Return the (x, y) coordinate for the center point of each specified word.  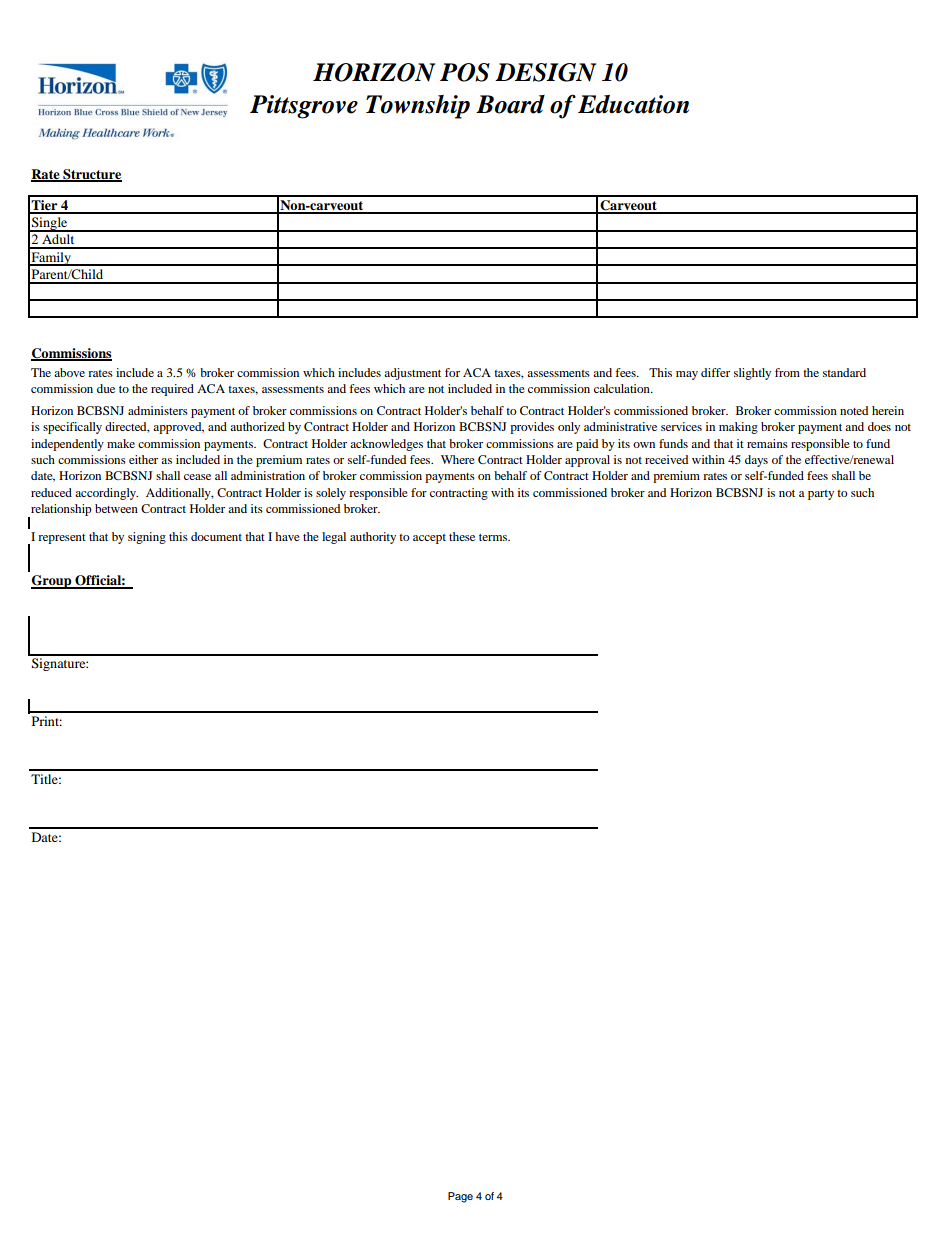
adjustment (412, 374)
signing (147, 538)
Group (52, 582)
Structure (91, 175)
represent (62, 539)
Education (633, 104)
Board (510, 104)
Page (460, 1197)
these (462, 536)
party (821, 495)
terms (494, 537)
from (787, 372)
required (172, 390)
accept (429, 539)
